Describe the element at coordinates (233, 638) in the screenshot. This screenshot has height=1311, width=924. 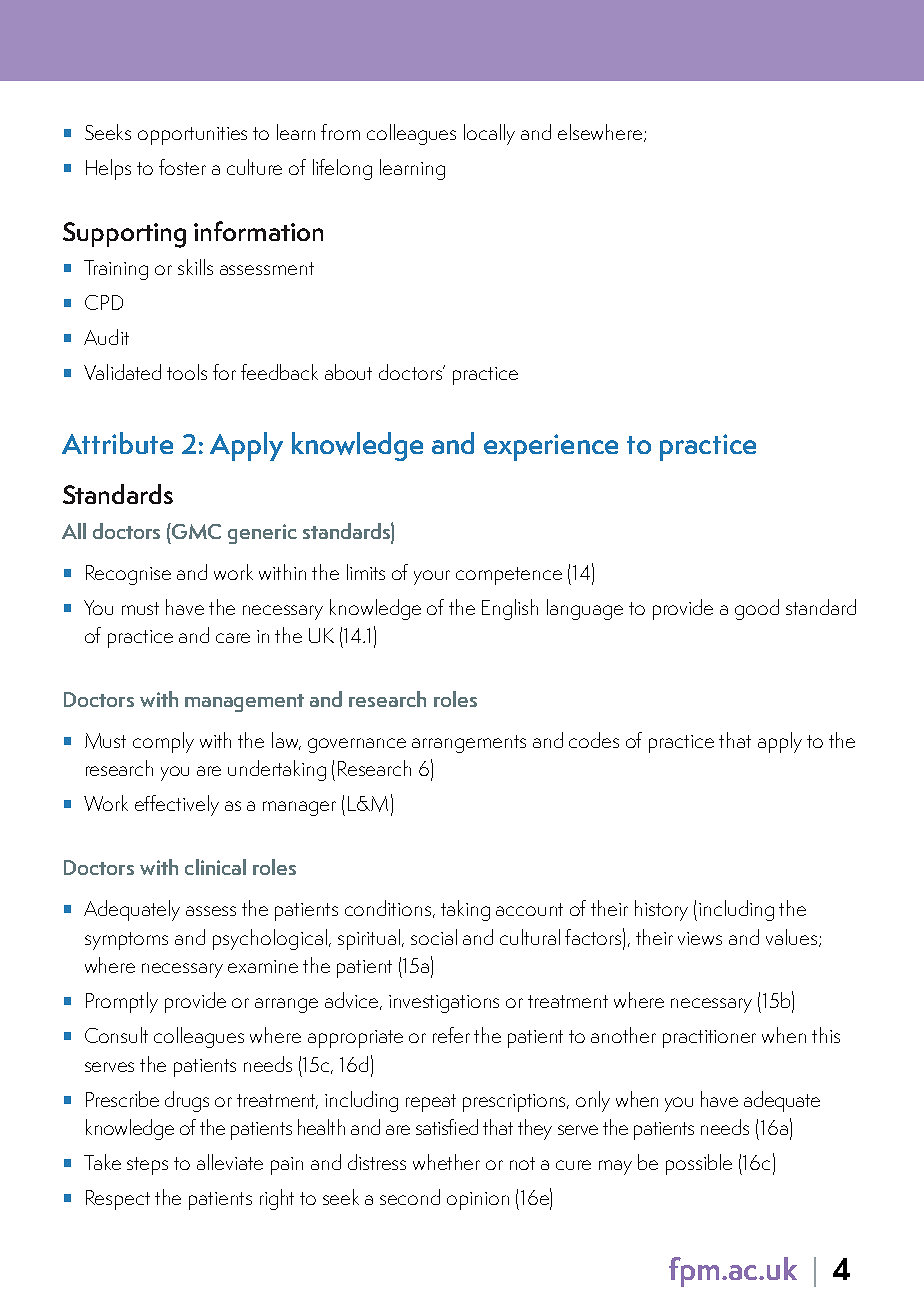
I see `care` at that location.
